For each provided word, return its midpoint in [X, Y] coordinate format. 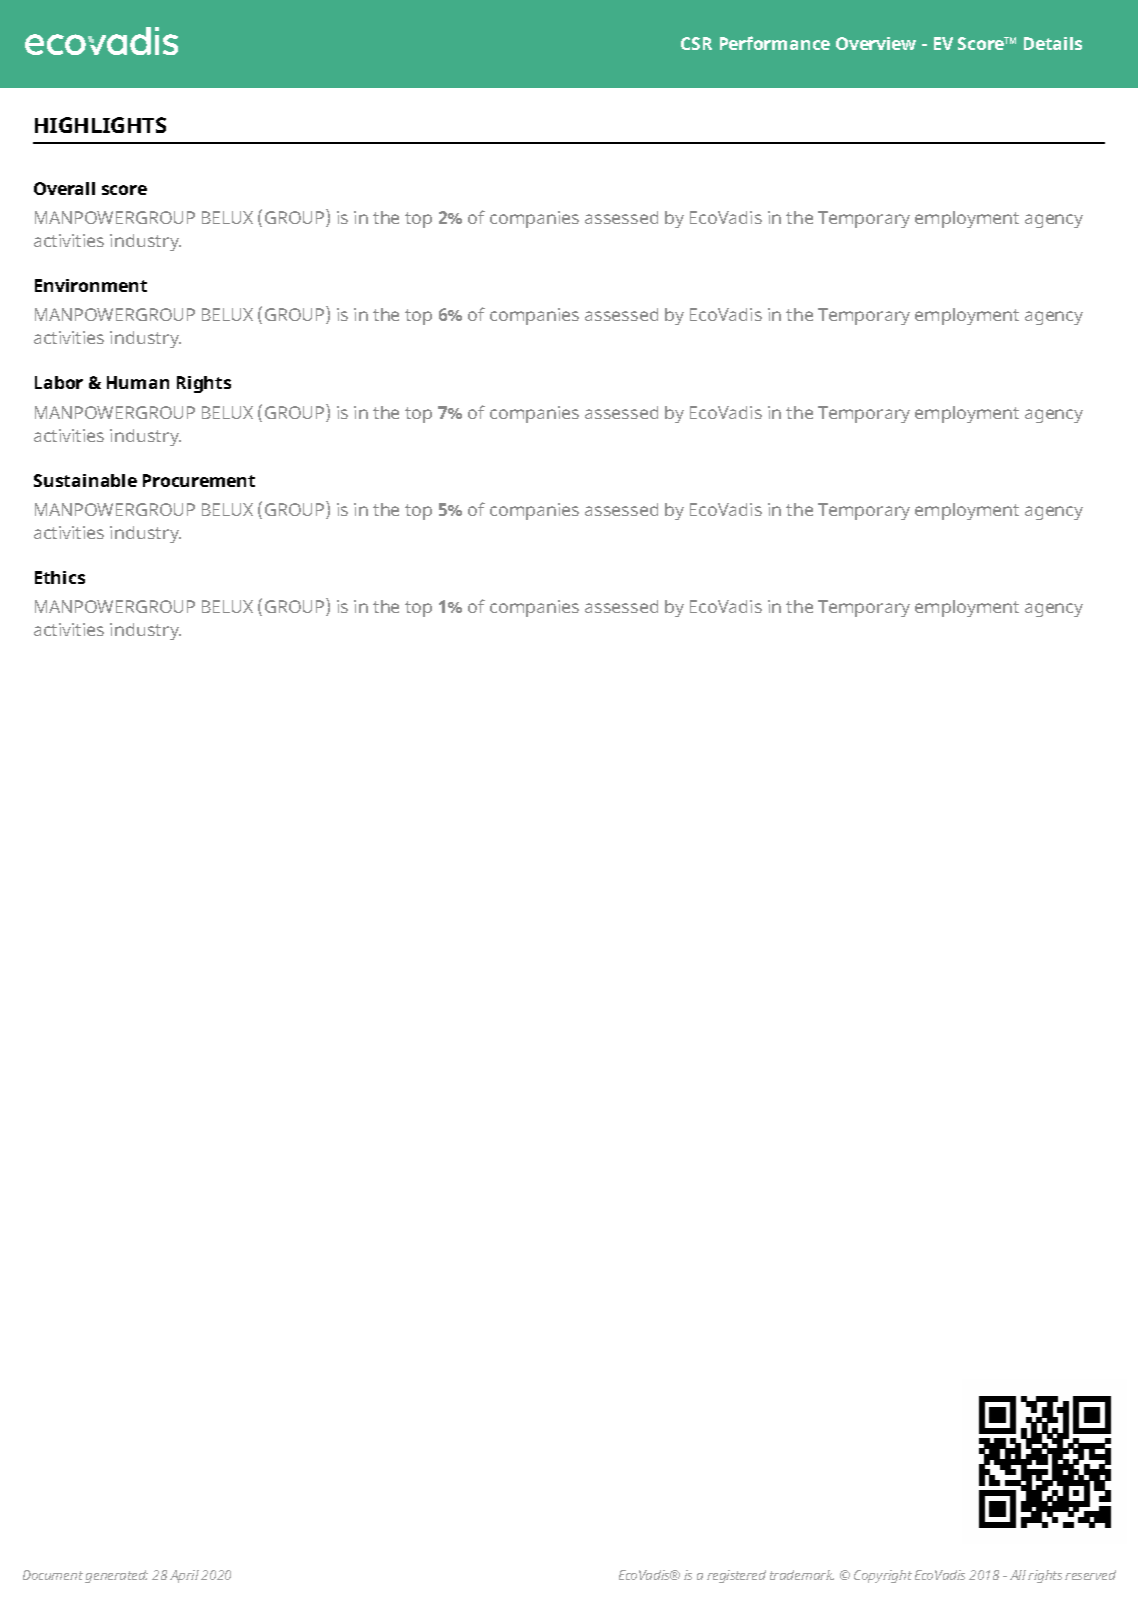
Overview [876, 43]
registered [736, 1576]
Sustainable [85, 480]
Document [53, 1575]
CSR [696, 43]
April [184, 1576]
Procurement [199, 480]
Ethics [60, 577]
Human [138, 382]
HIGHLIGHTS [100, 125]
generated [116, 1576]
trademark [802, 1575]
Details [1053, 43]
